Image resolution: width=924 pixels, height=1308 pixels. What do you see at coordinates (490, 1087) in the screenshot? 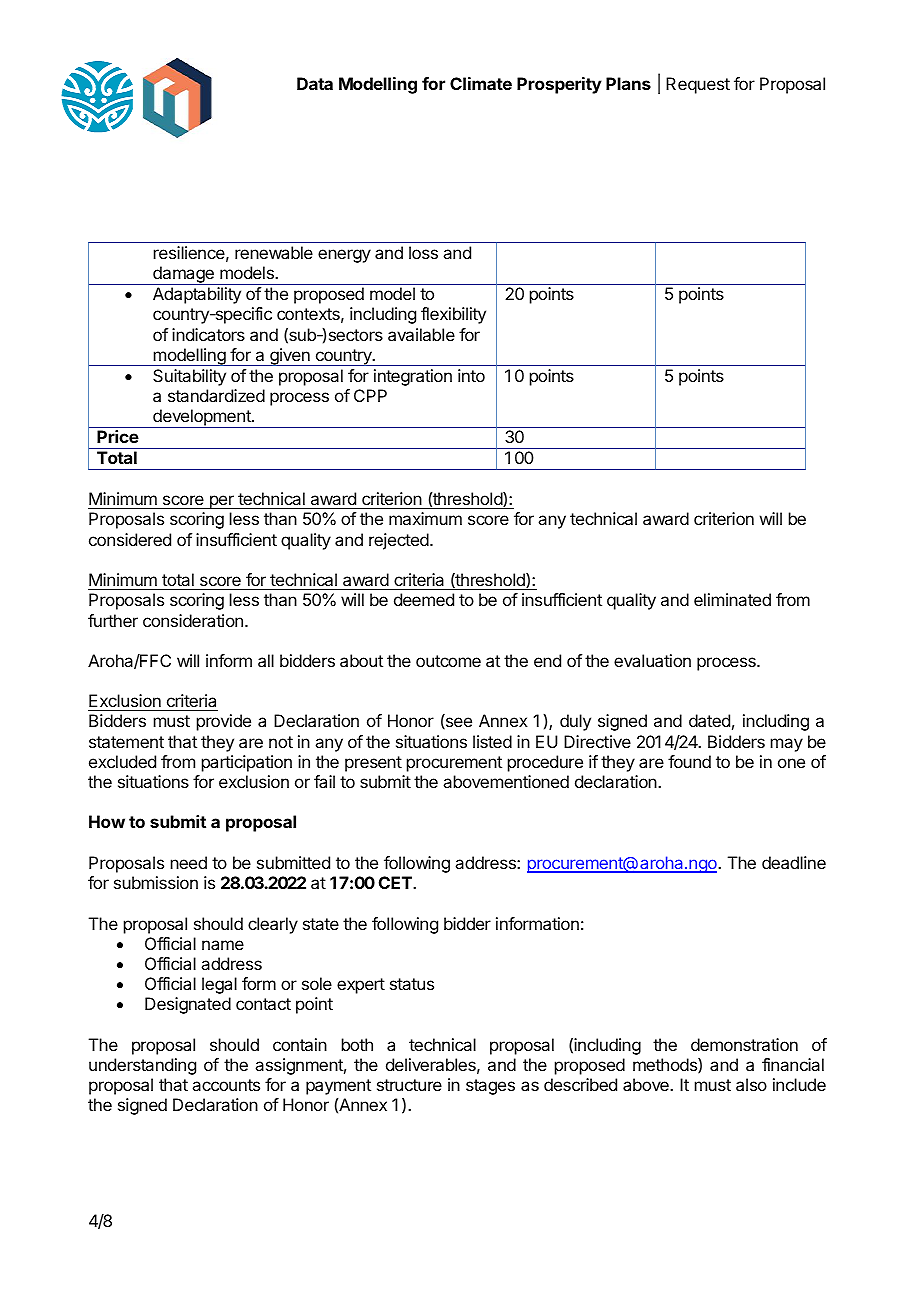
I see `stages` at bounding box center [490, 1087].
